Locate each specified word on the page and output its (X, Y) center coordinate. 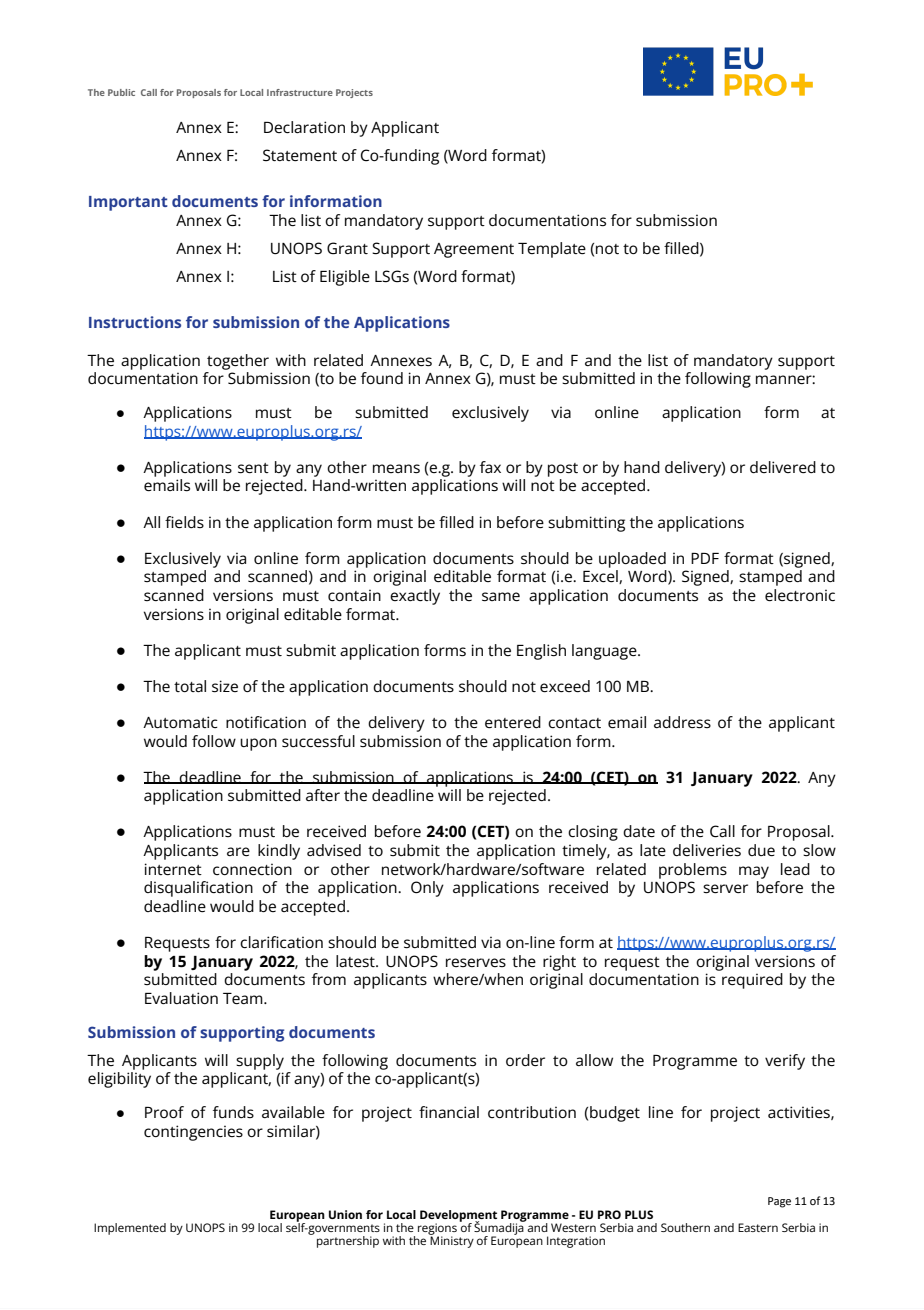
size (225, 686)
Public (121, 92)
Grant (347, 248)
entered (513, 722)
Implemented (130, 1229)
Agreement (474, 250)
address (682, 722)
